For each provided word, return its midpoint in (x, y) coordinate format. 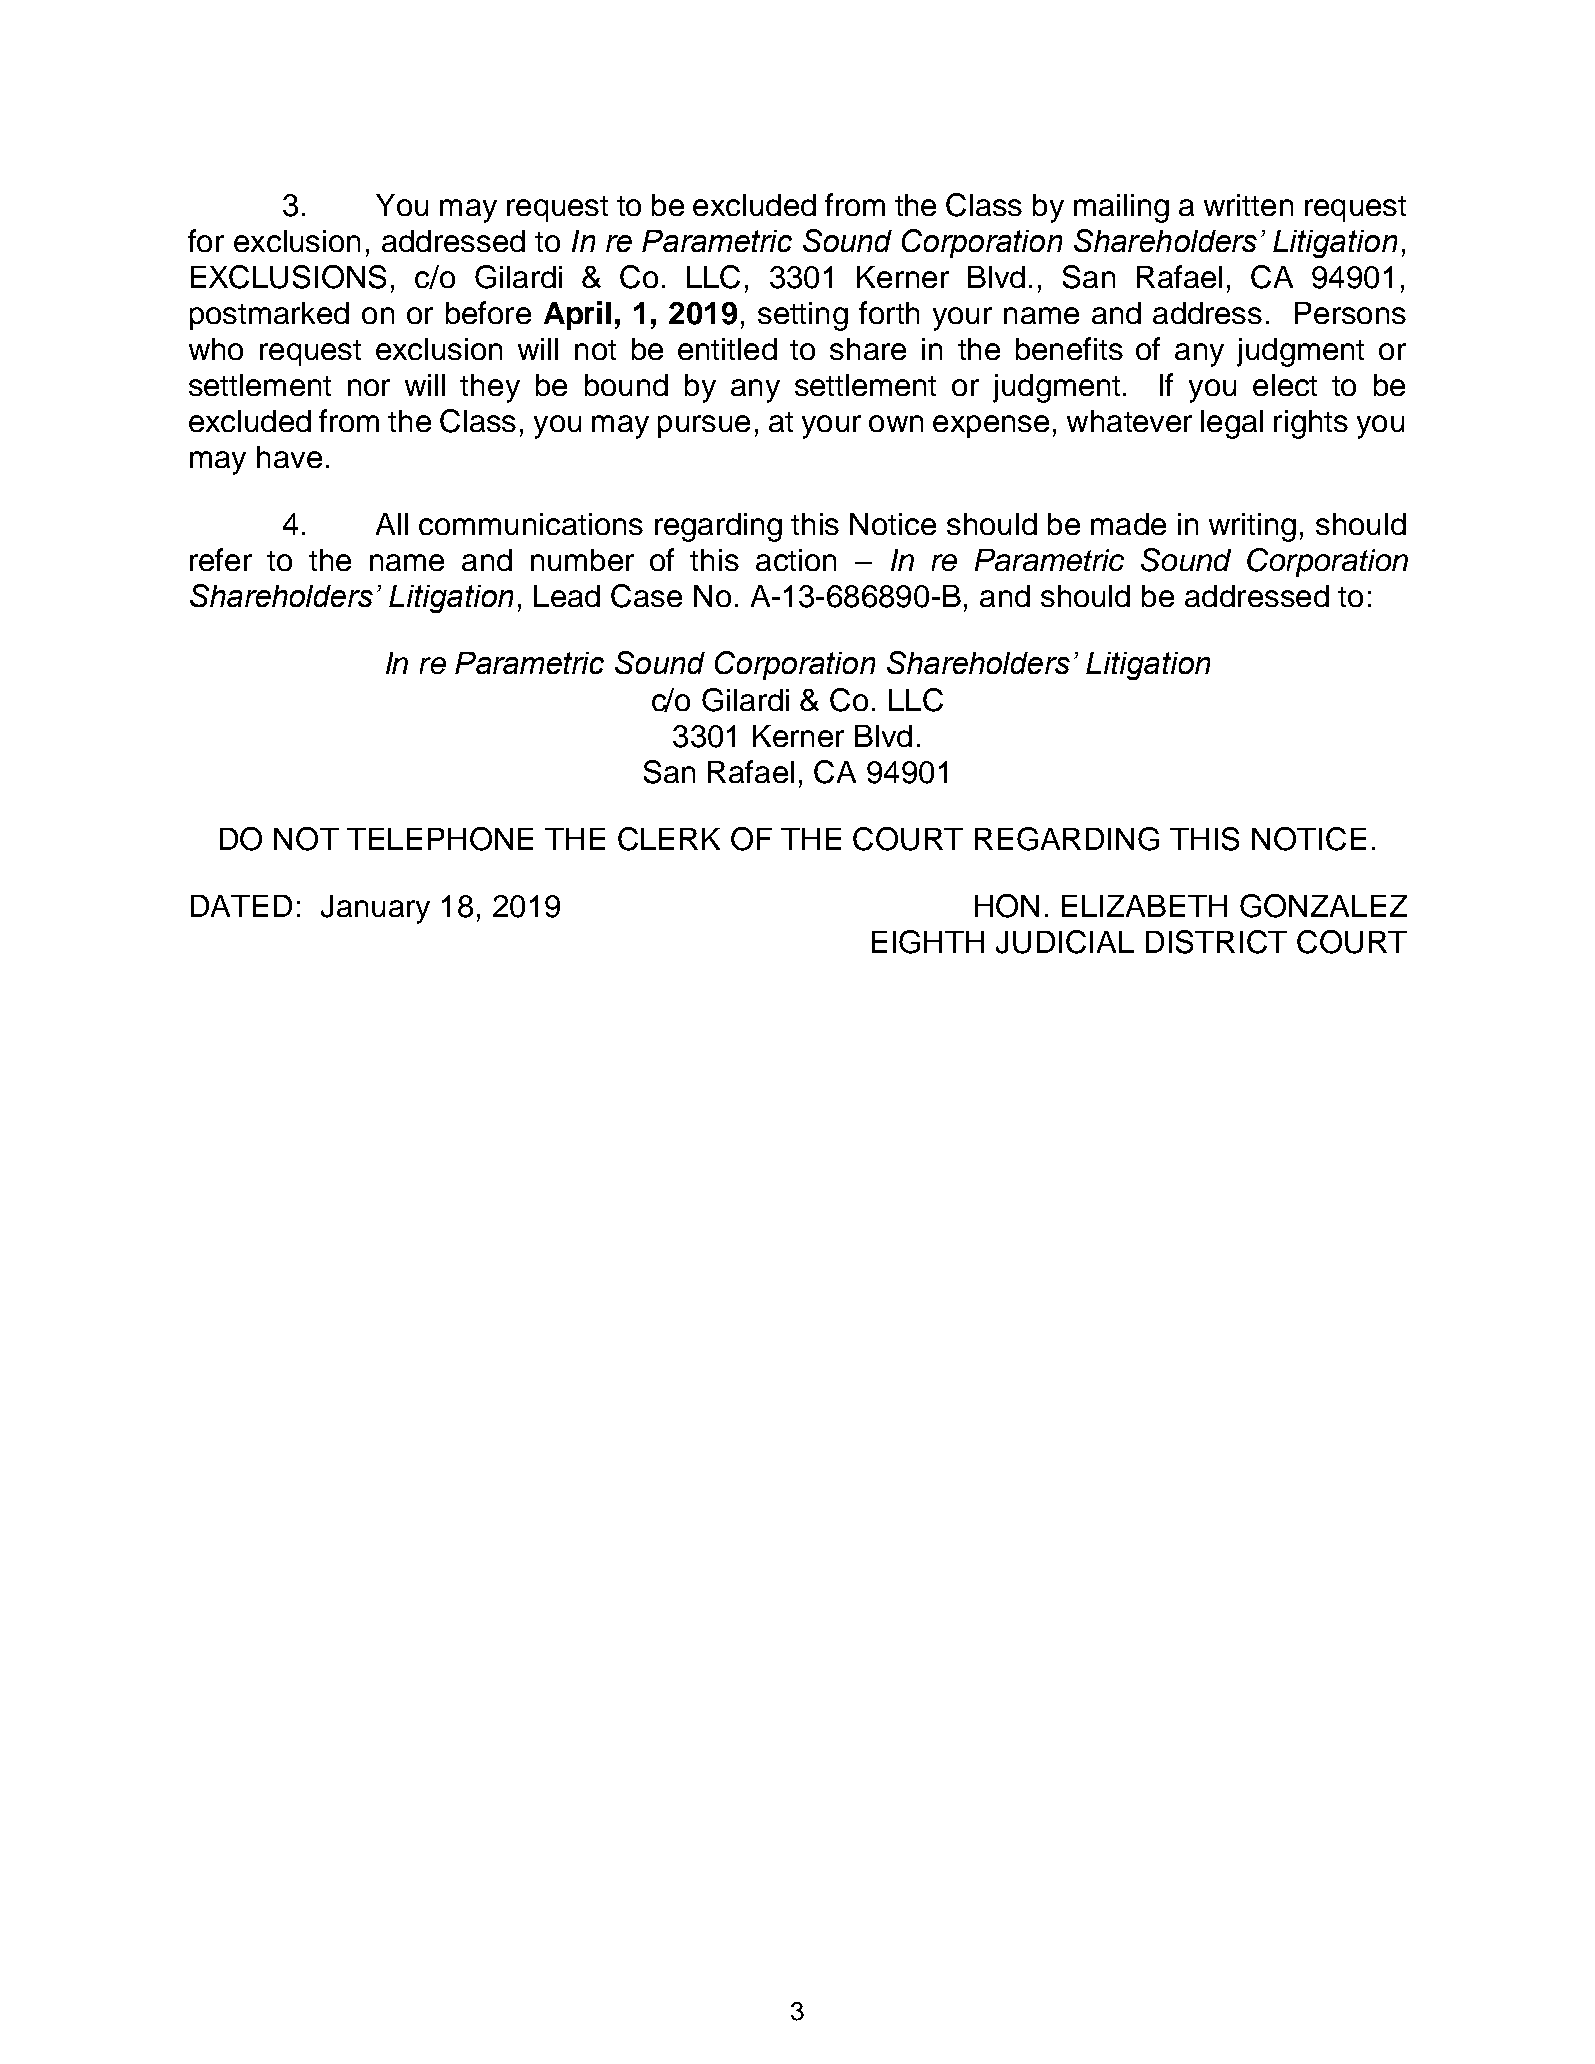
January (375, 909)
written (1248, 205)
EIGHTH (928, 942)
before (488, 312)
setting (803, 316)
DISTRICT (1216, 942)
